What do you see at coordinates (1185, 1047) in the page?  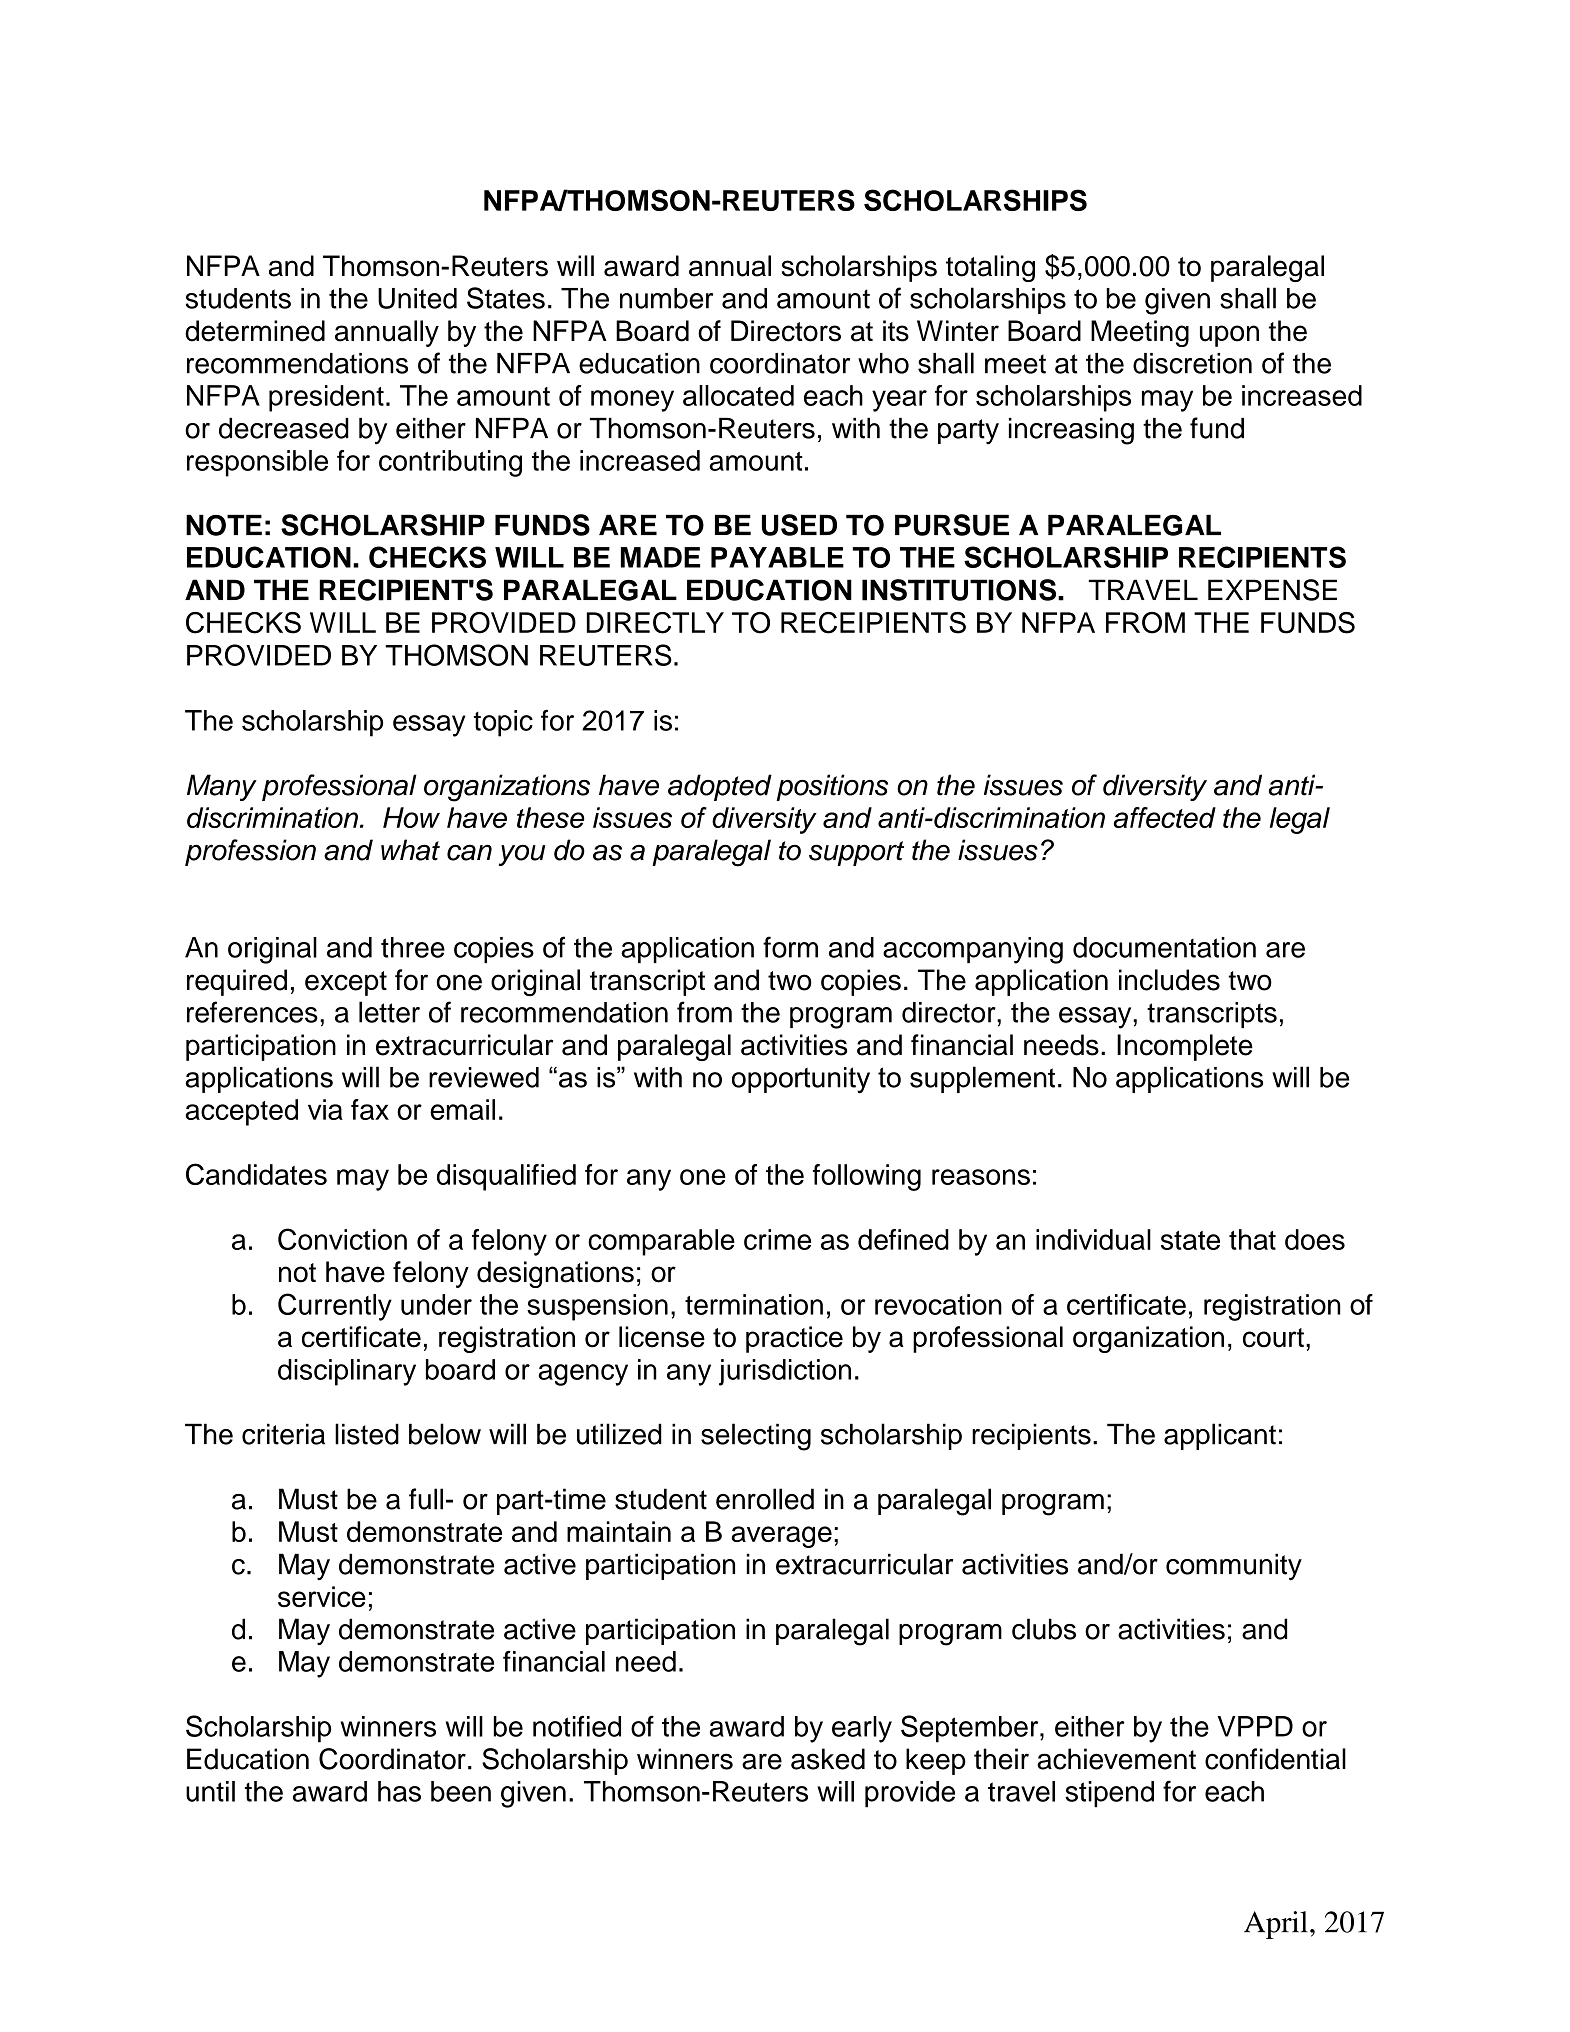 I see `Incomplete` at bounding box center [1185, 1047].
